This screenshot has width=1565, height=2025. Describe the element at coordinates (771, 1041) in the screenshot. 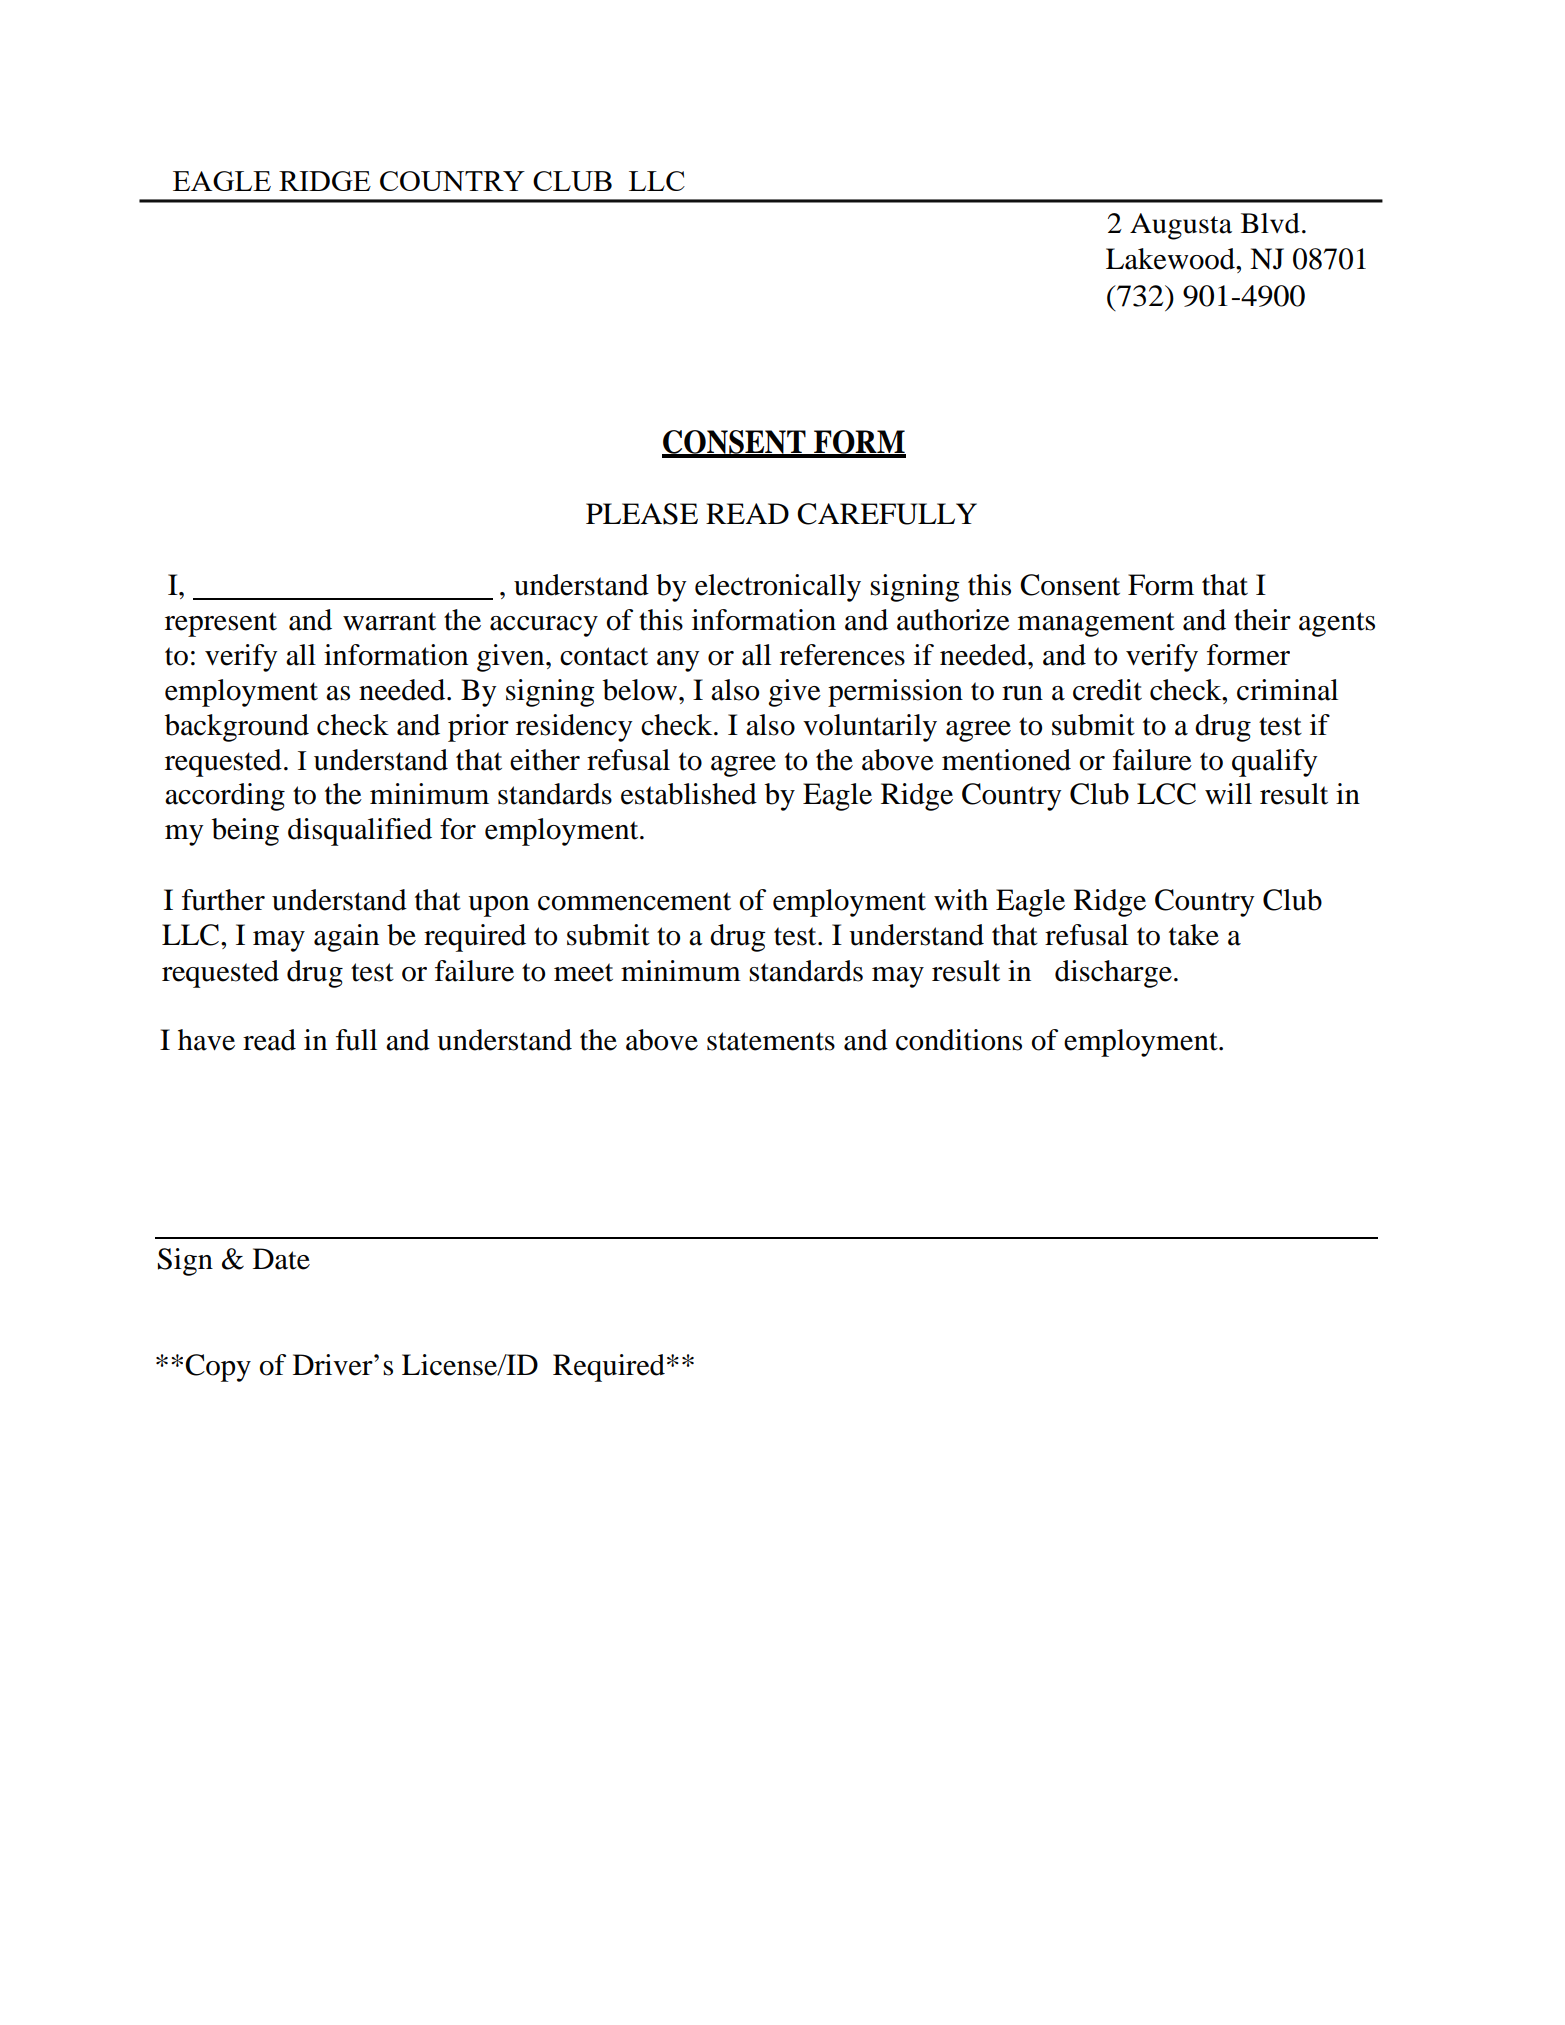

I see `statements` at that location.
